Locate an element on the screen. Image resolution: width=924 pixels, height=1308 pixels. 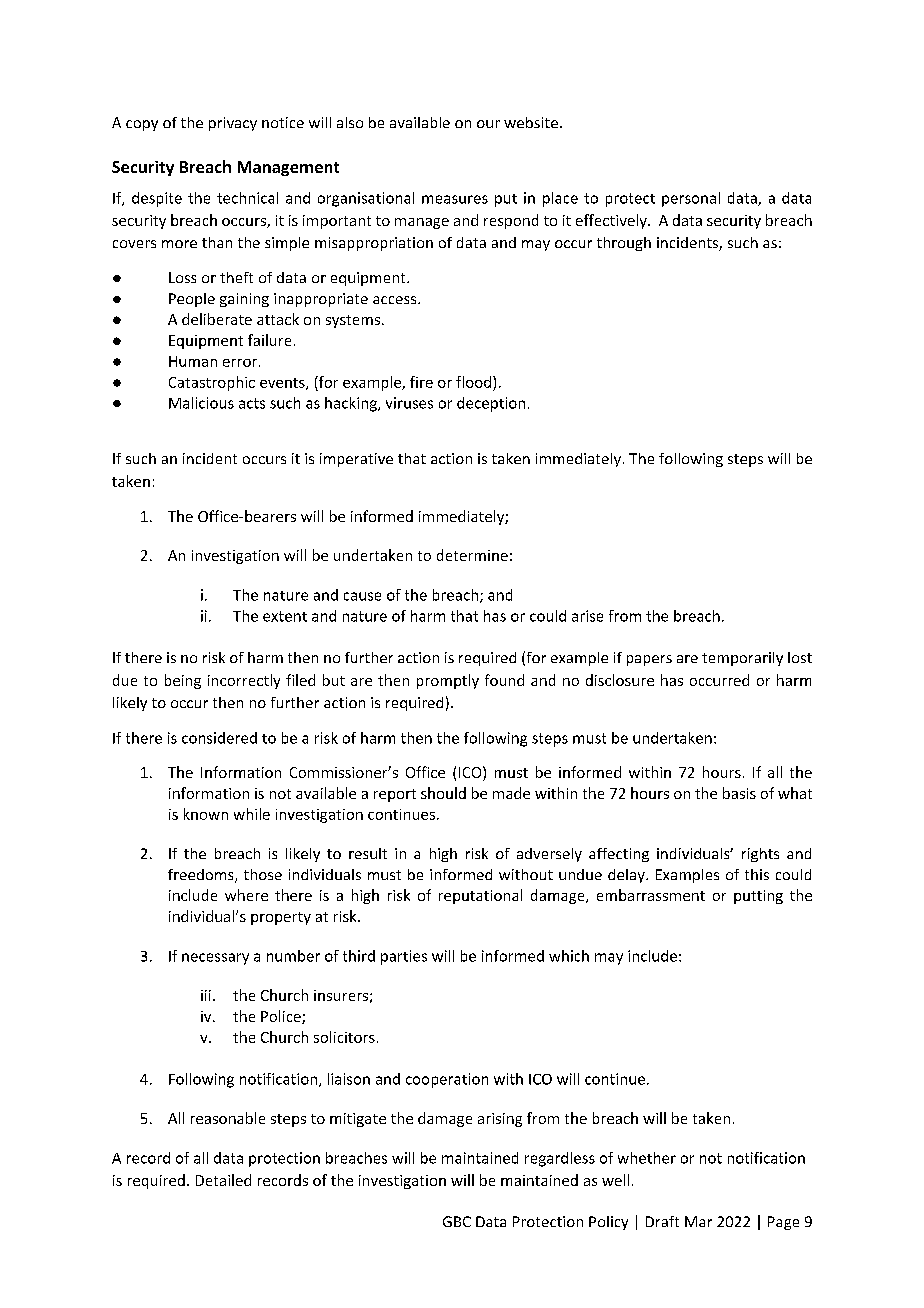
GBC is located at coordinates (457, 1221).
